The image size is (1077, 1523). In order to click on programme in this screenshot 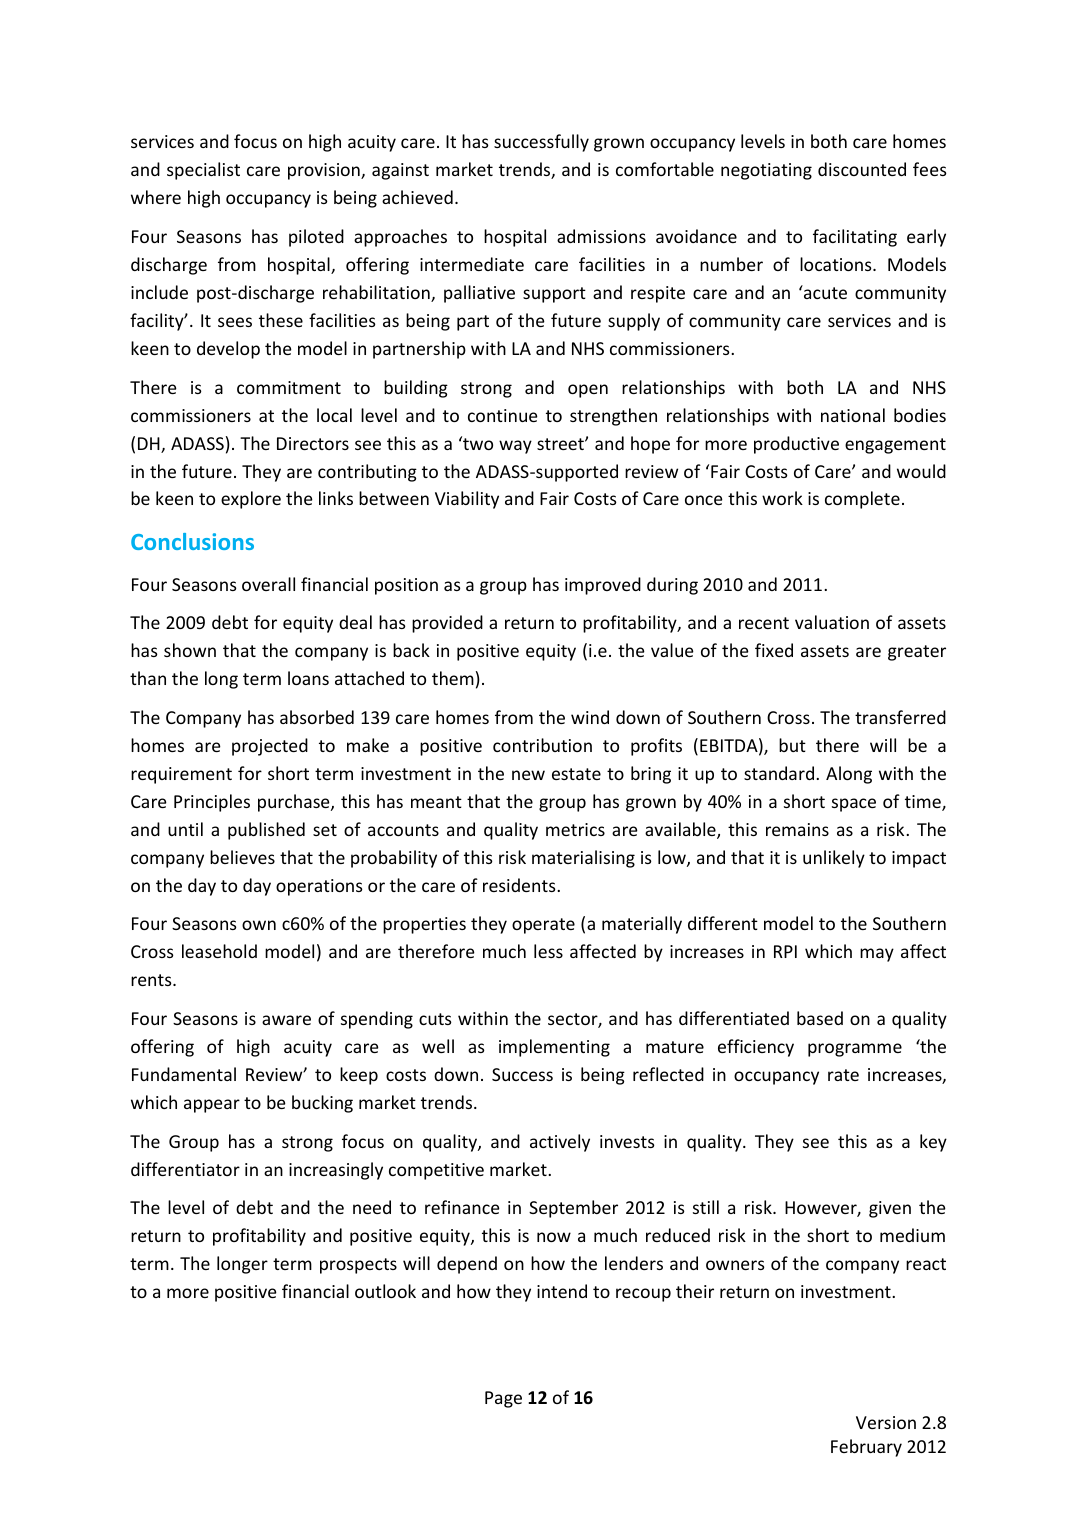, I will do `click(855, 1050)`.
